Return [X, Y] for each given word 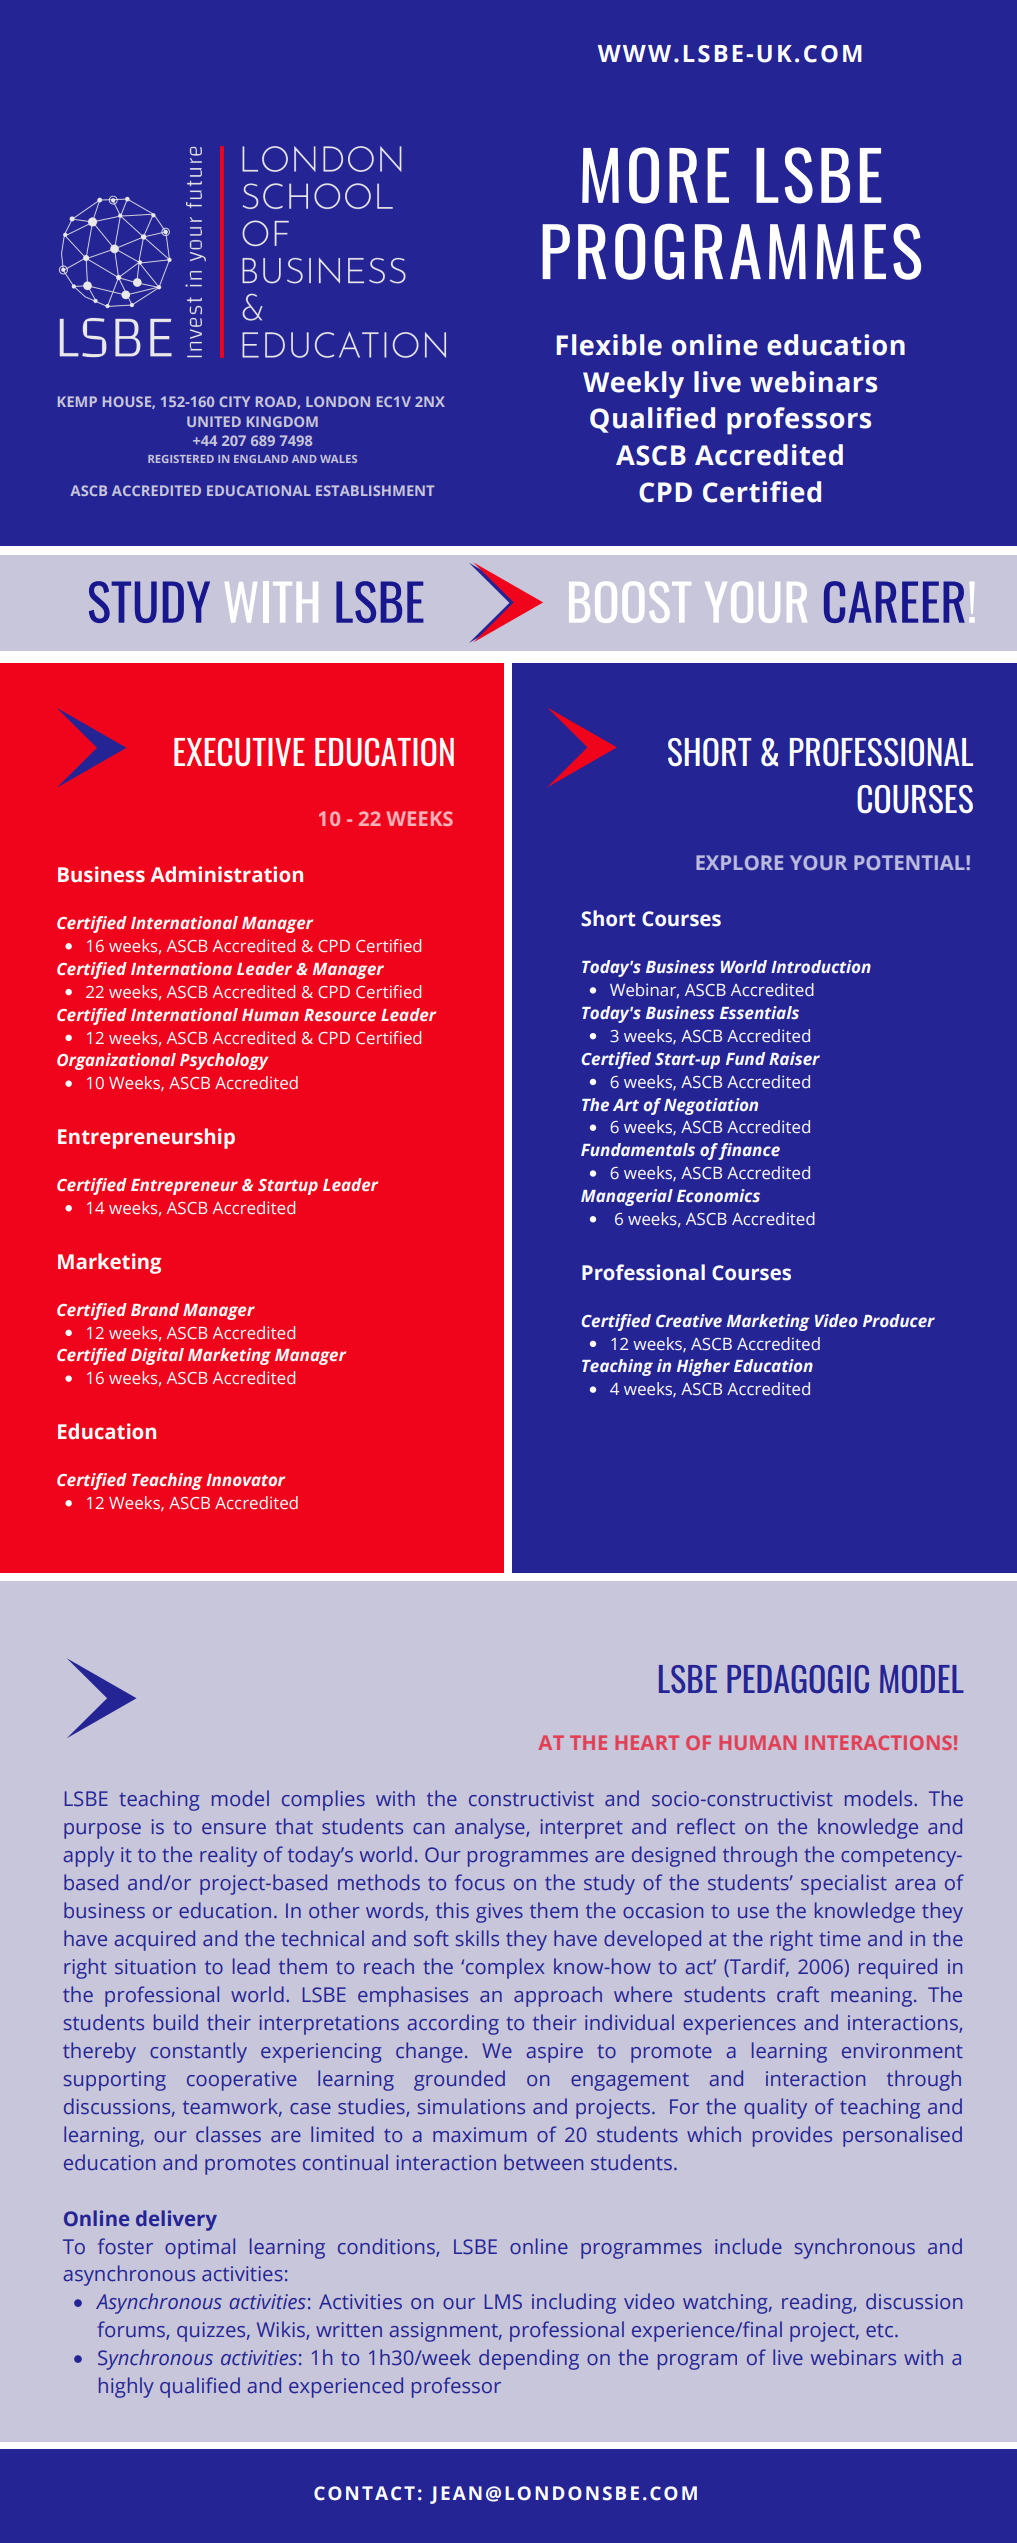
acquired [155, 1940]
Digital [157, 1356]
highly [126, 2387]
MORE [655, 175]
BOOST [630, 602]
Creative [689, 1321]
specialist [844, 1884]
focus [480, 1882]
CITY [234, 401]
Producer [899, 1321]
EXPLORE [739, 862]
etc [881, 2330]
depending [529, 2359]
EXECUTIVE [239, 752]
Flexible [609, 345]
